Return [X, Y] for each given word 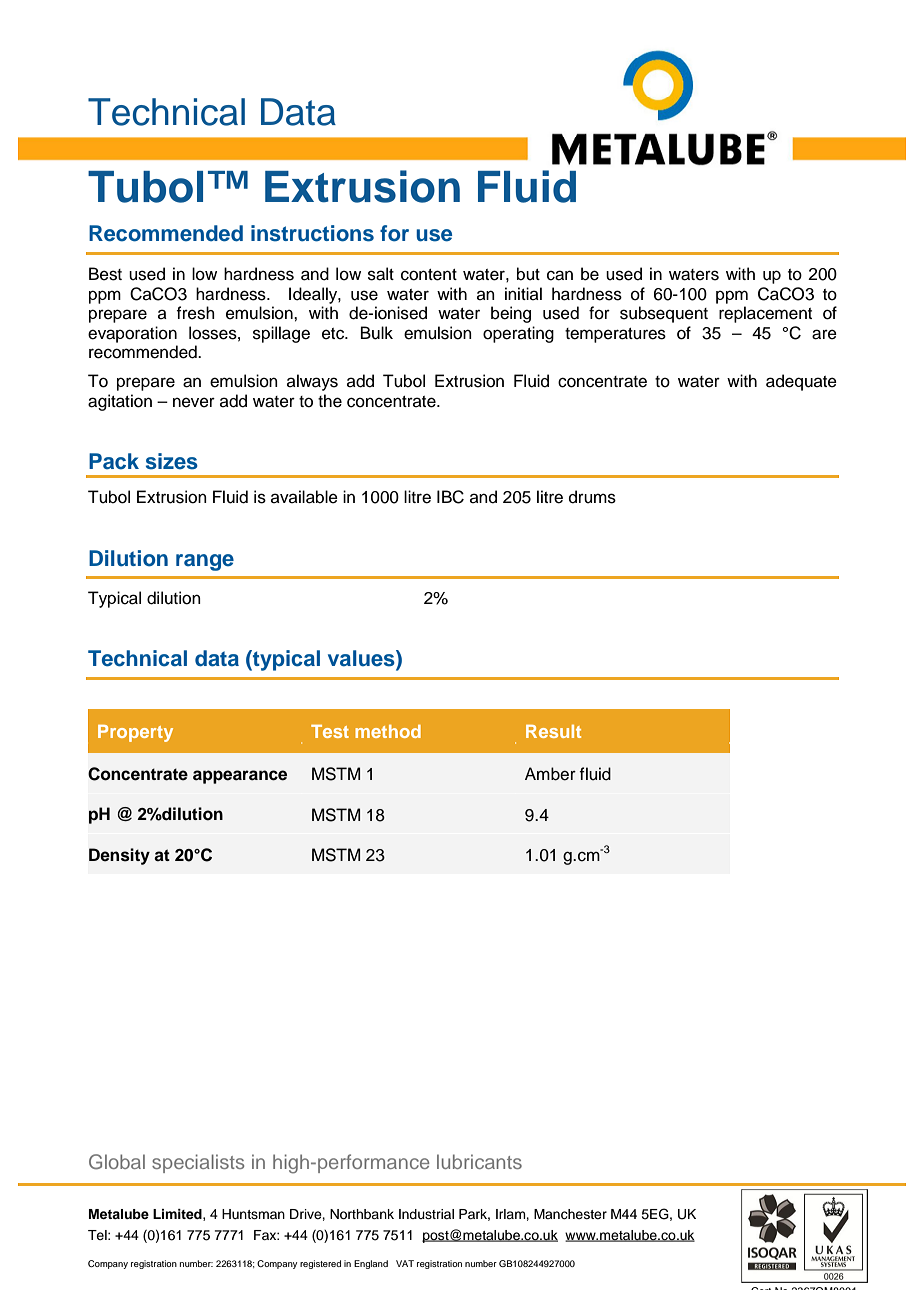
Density [119, 856]
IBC [450, 497]
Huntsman [253, 1214]
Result [553, 731]
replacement [765, 314]
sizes [172, 461]
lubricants [479, 1161]
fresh [195, 313]
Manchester [570, 1214]
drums [592, 497]
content [429, 275]
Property [135, 733]
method [388, 731]
